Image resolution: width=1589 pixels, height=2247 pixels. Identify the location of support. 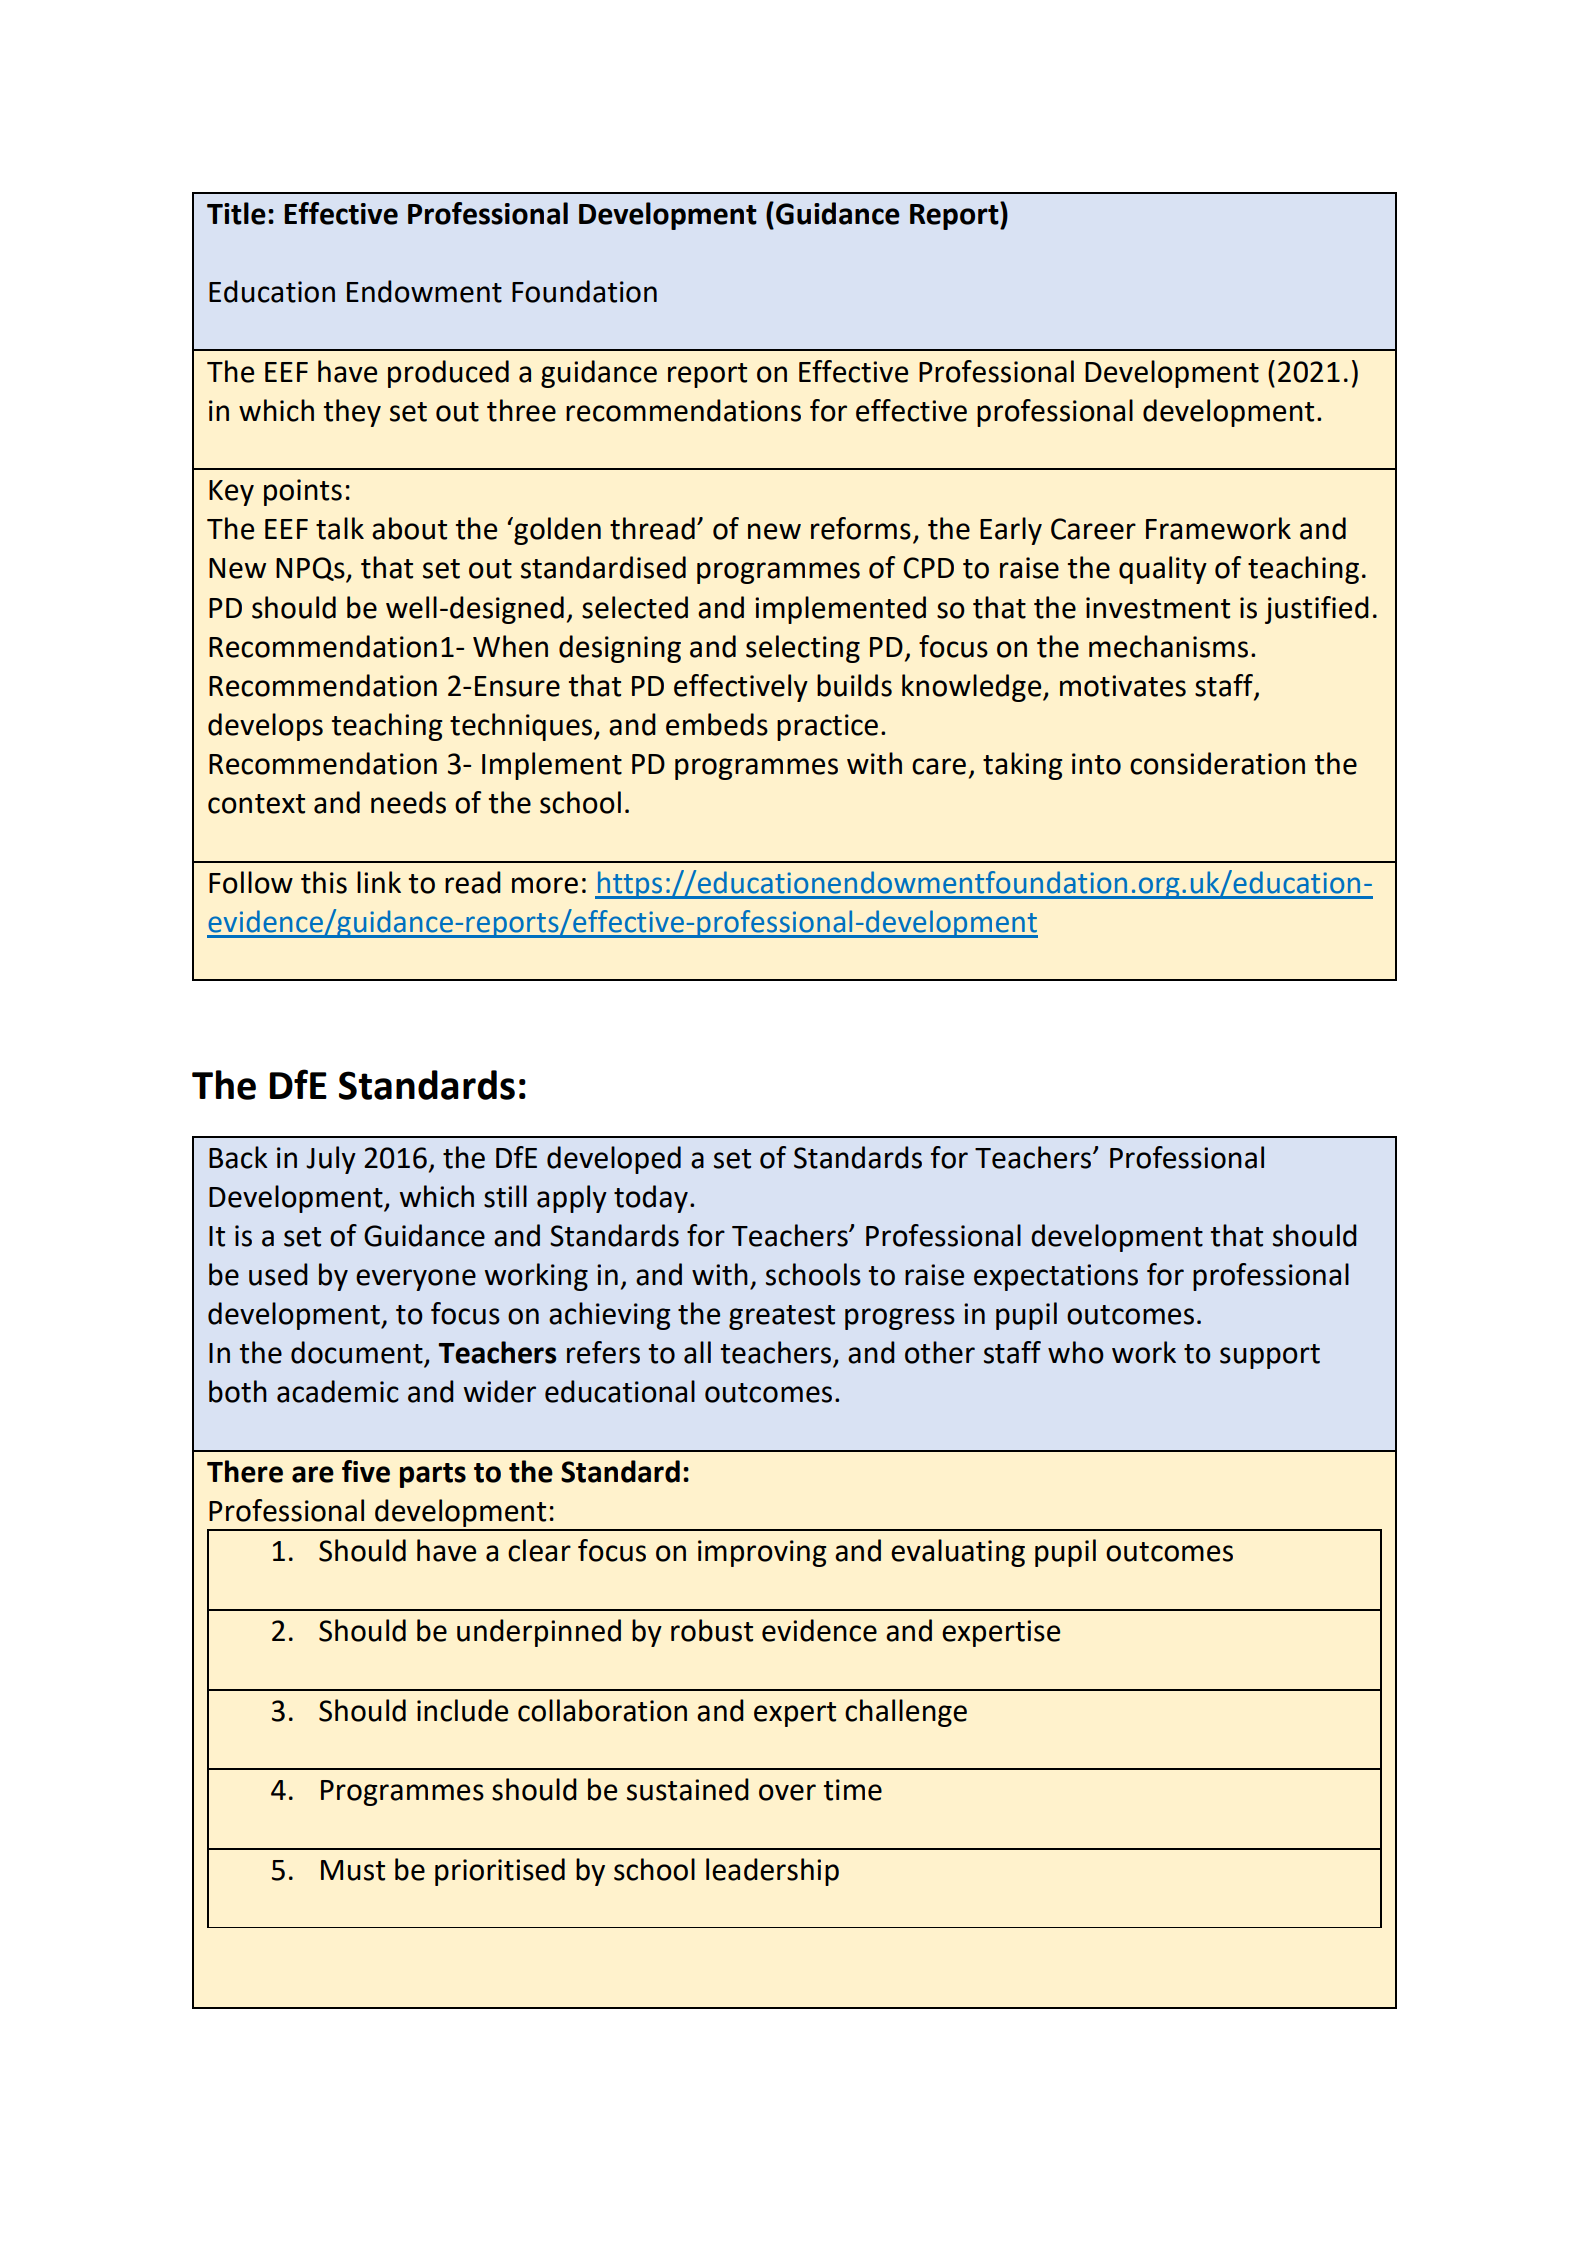
(1270, 1356).
